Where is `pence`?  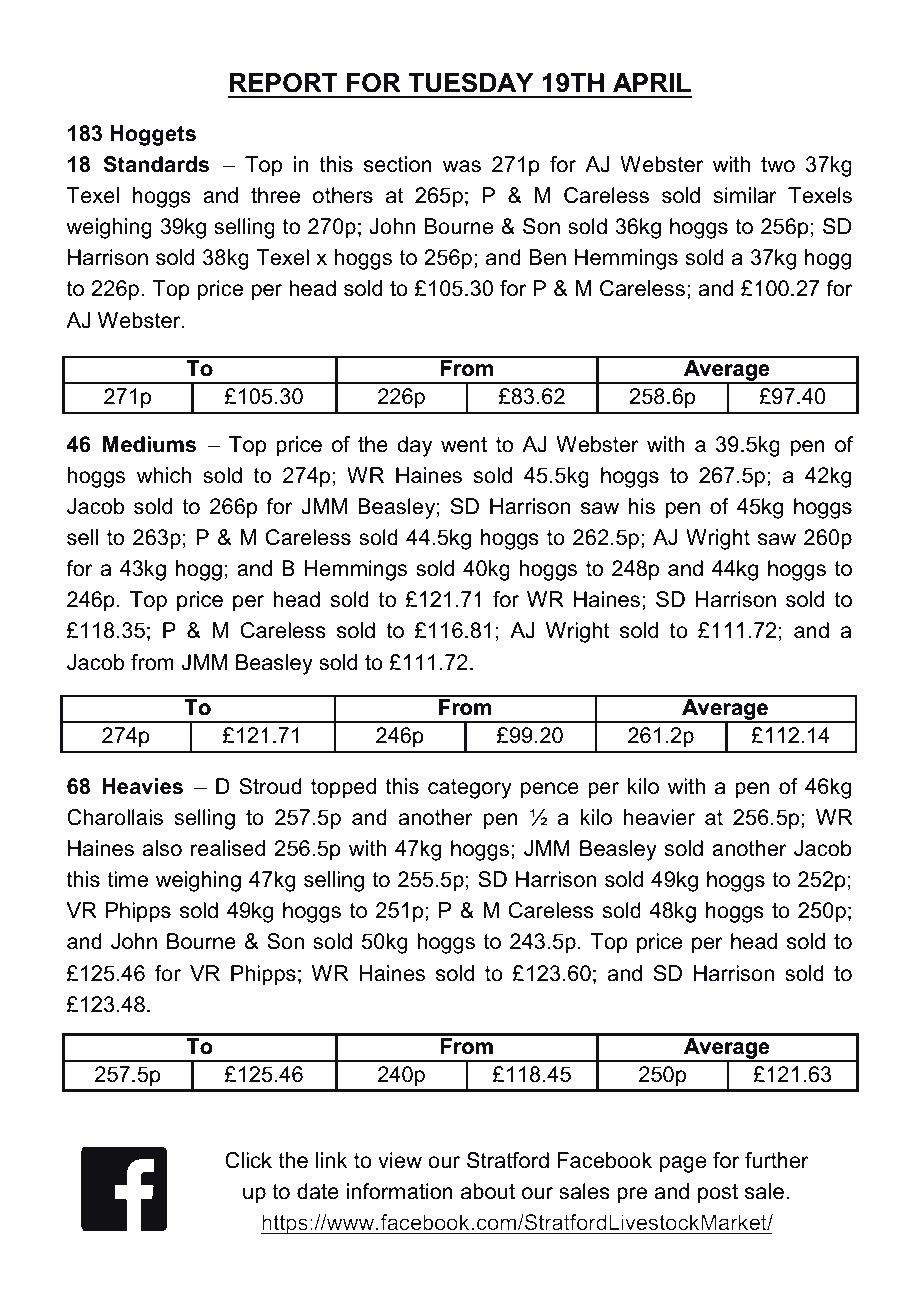 pence is located at coordinates (550, 790).
